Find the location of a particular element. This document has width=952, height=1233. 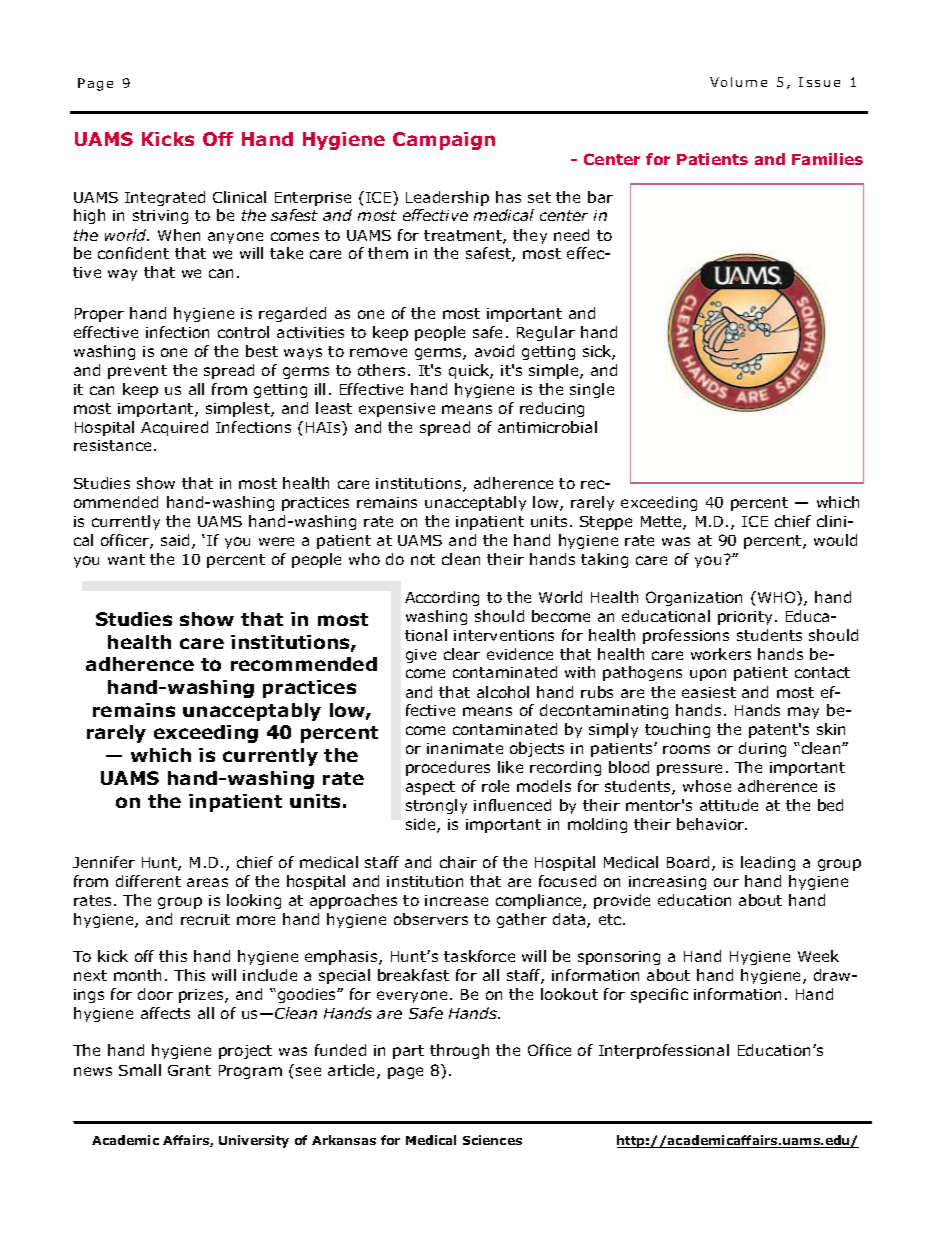

clear is located at coordinates (462, 654).
